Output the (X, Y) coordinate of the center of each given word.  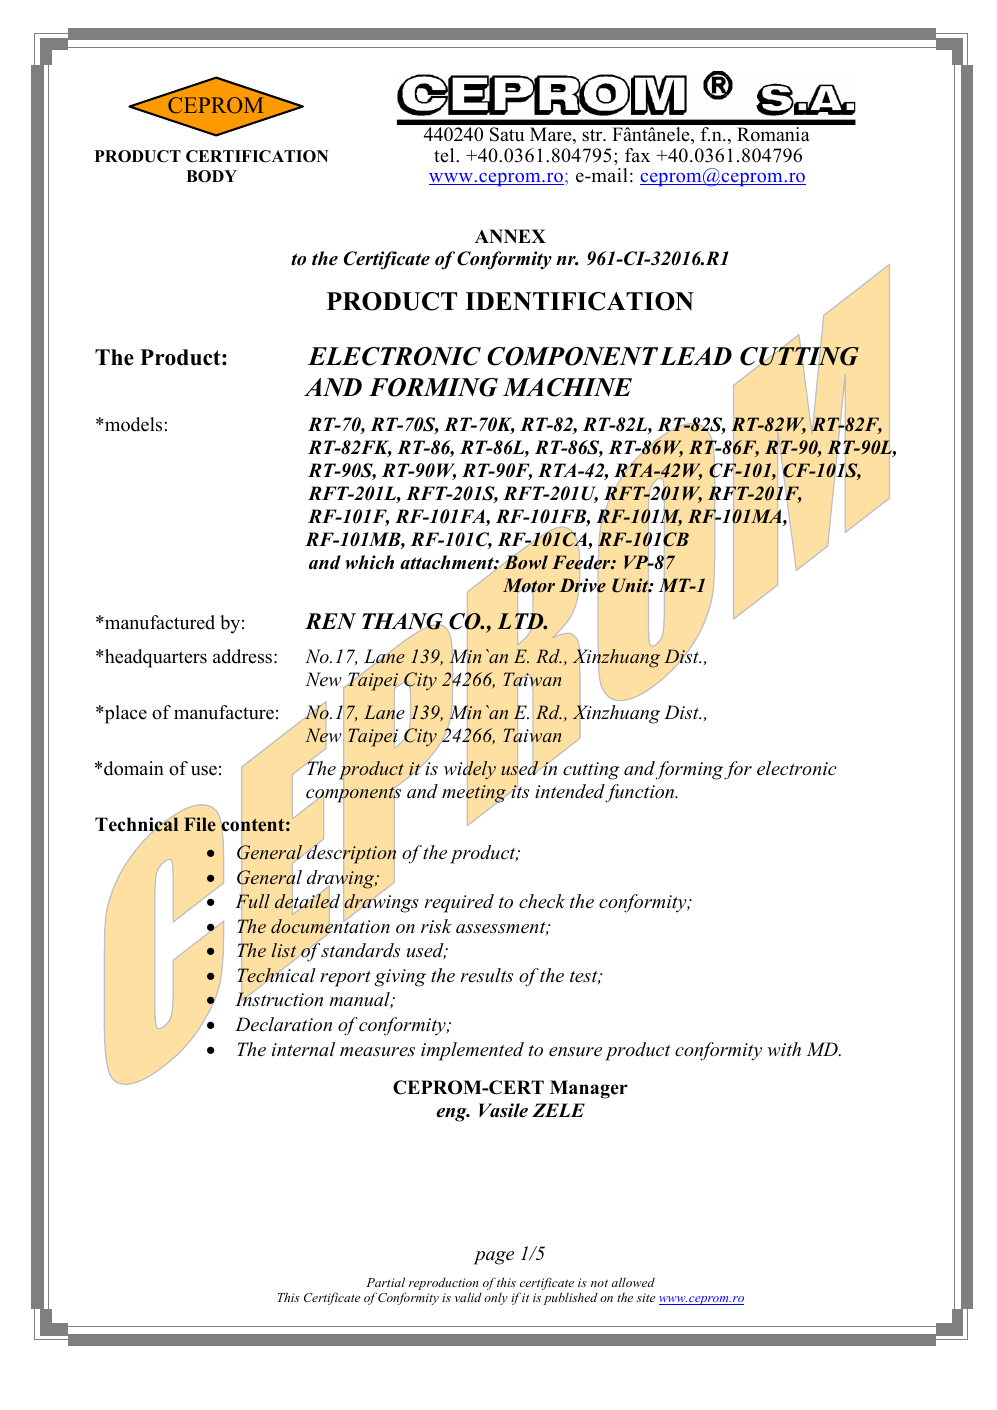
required (459, 903)
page (493, 1258)
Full (253, 901)
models (132, 424)
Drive (582, 585)
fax (637, 155)
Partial (385, 1282)
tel (445, 155)
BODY (211, 176)
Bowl (526, 562)
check (542, 901)
